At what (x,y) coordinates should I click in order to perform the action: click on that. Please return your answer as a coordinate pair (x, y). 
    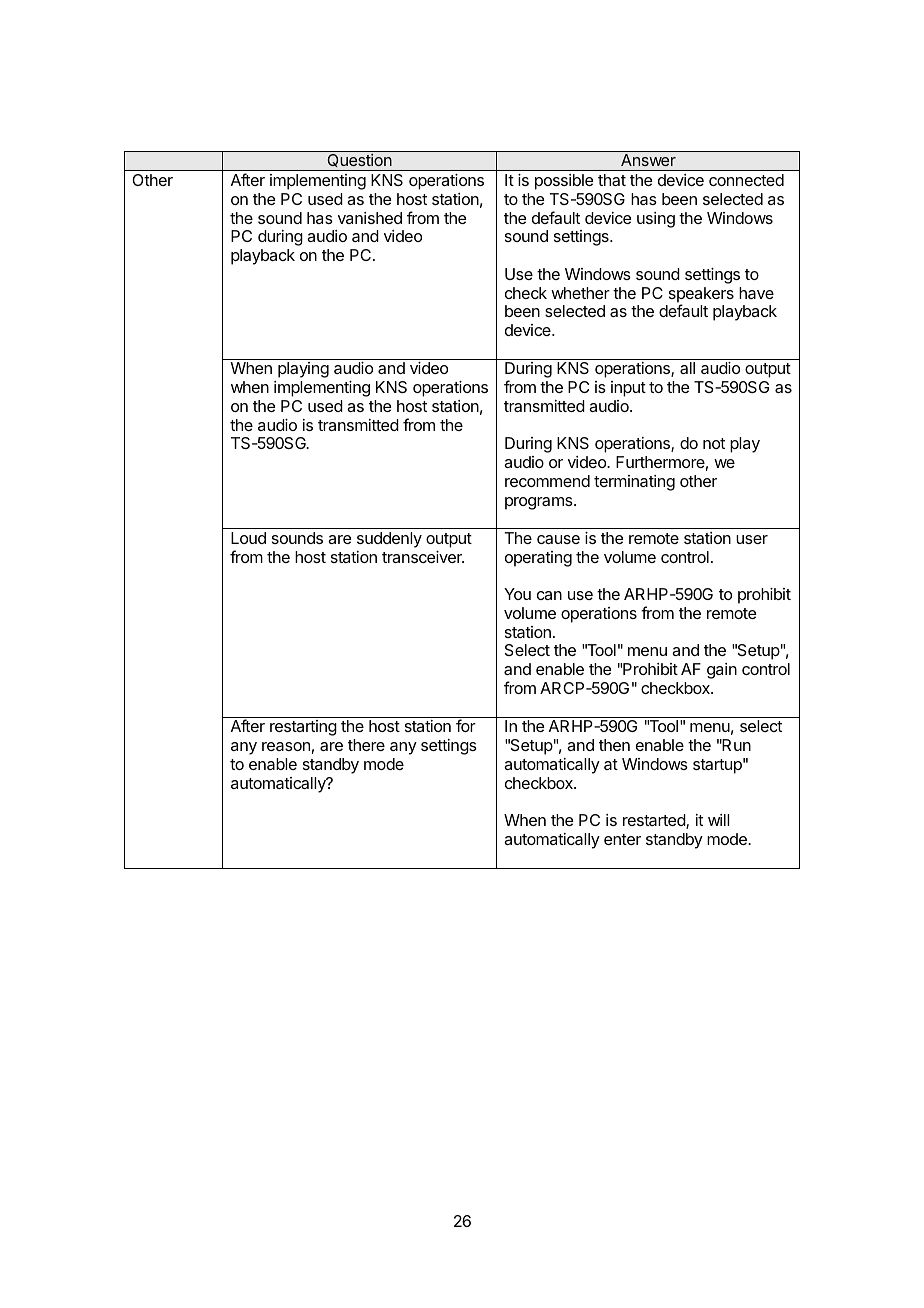
    Looking at the image, I should click on (612, 180).
